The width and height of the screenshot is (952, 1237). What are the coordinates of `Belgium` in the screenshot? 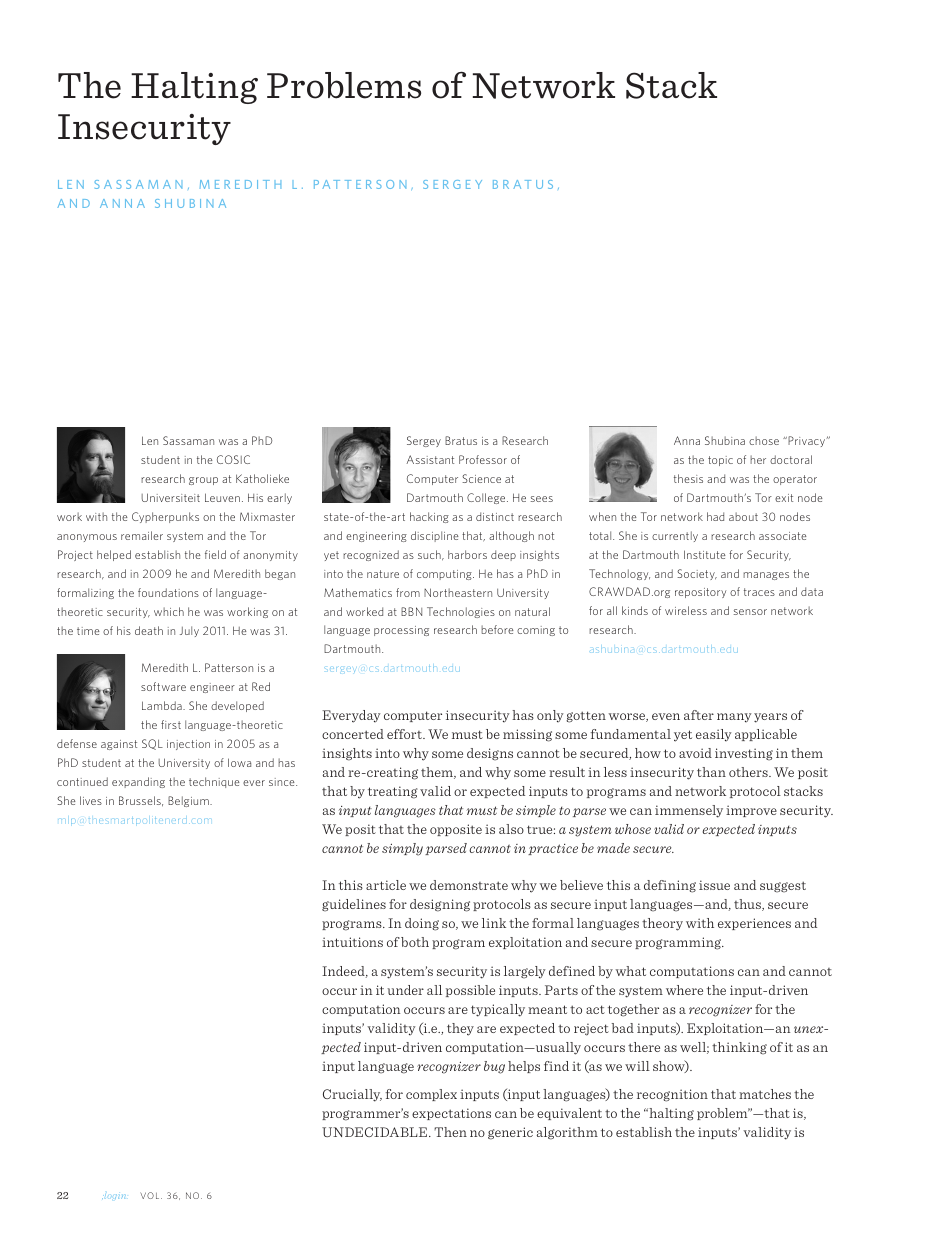 It's located at (189, 801).
